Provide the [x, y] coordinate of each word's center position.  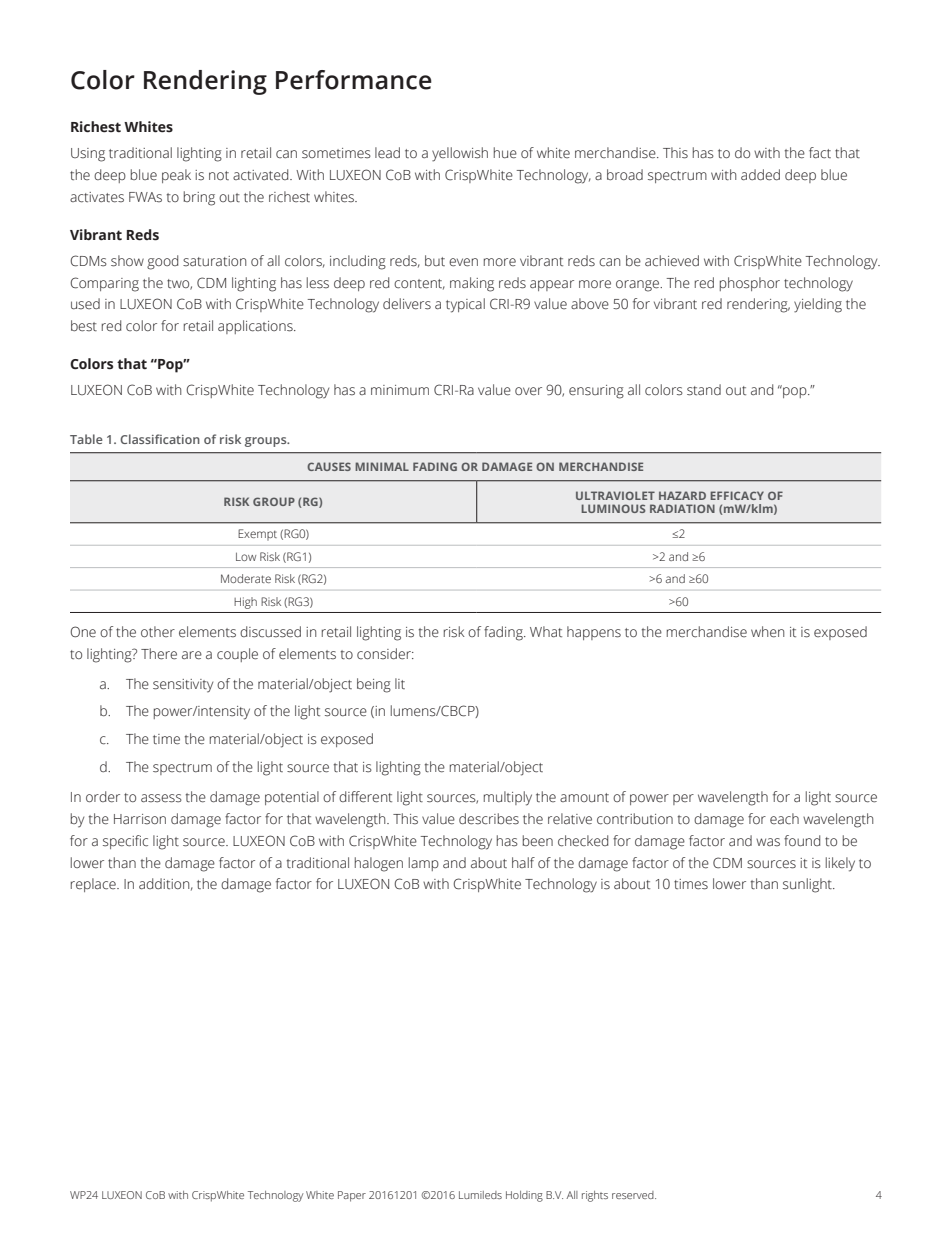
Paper [352, 1196]
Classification [160, 439]
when [767, 632]
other [158, 631]
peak [176, 176]
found [802, 841]
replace [94, 885]
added [760, 175]
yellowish [460, 154]
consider [385, 654]
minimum [400, 390]
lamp [424, 864]
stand [704, 390]
